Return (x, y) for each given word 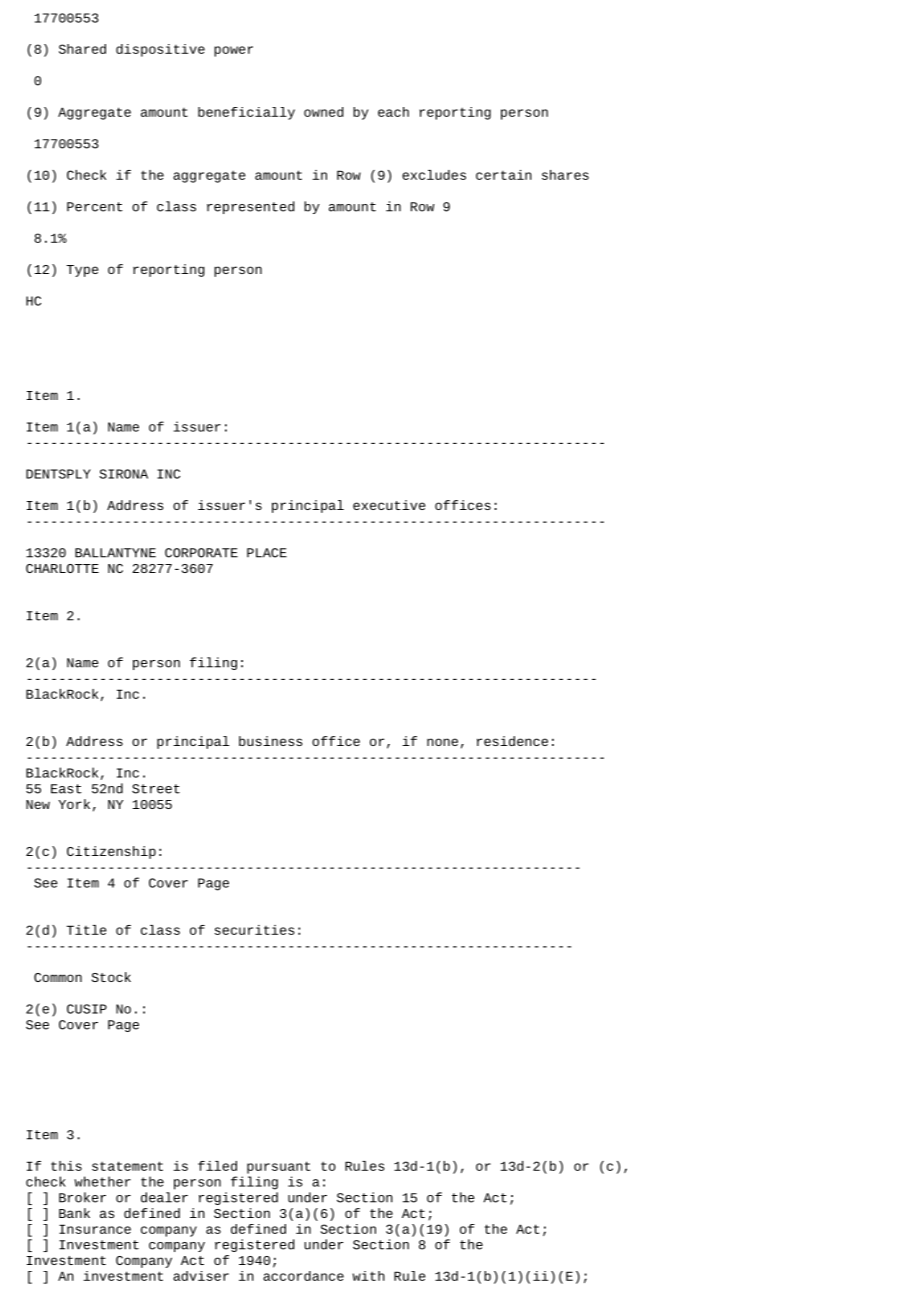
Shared (82, 49)
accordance (303, 1276)
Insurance (95, 1229)
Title (86, 930)
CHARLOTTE (62, 568)
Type (82, 271)
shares (565, 175)
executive (389, 505)
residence (512, 741)
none (442, 742)
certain (504, 175)
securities (255, 930)
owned (323, 112)
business (270, 741)
